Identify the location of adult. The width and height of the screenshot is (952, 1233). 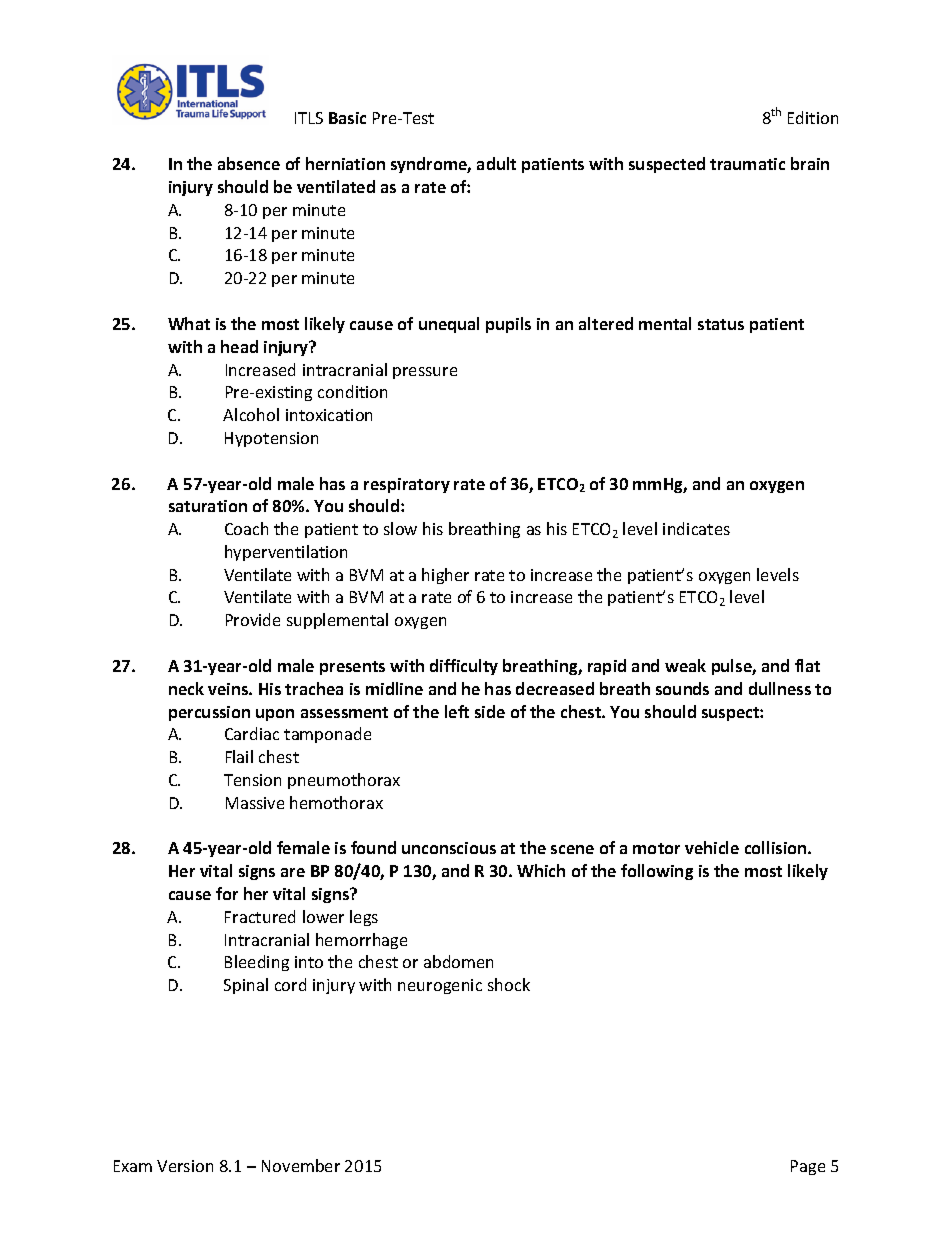
(496, 163).
